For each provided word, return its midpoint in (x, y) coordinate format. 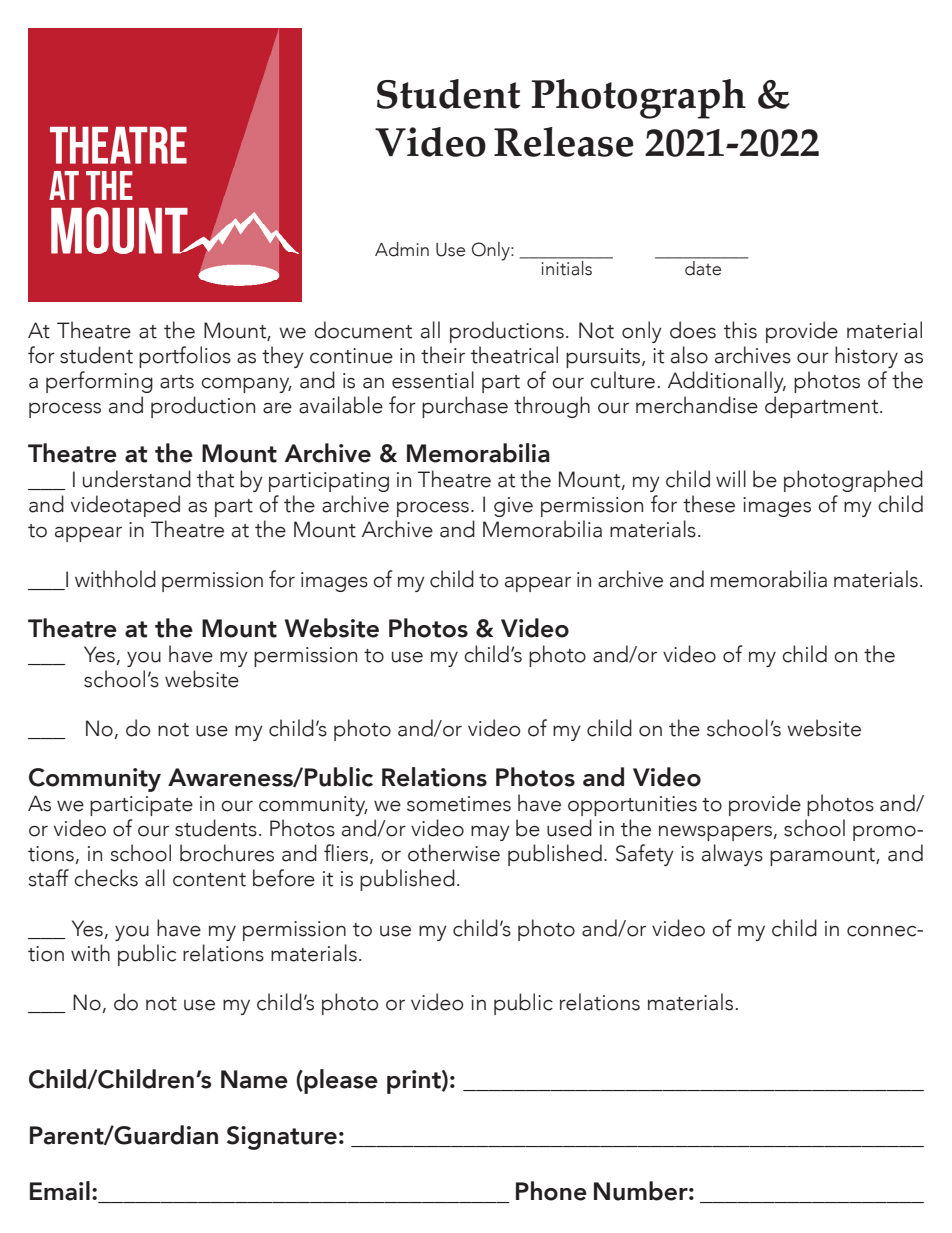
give (513, 507)
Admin (402, 249)
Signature (282, 1138)
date (703, 268)
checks (106, 878)
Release (564, 142)
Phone (551, 1191)
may (490, 833)
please (340, 1081)
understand (137, 479)
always (732, 855)
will (731, 478)
